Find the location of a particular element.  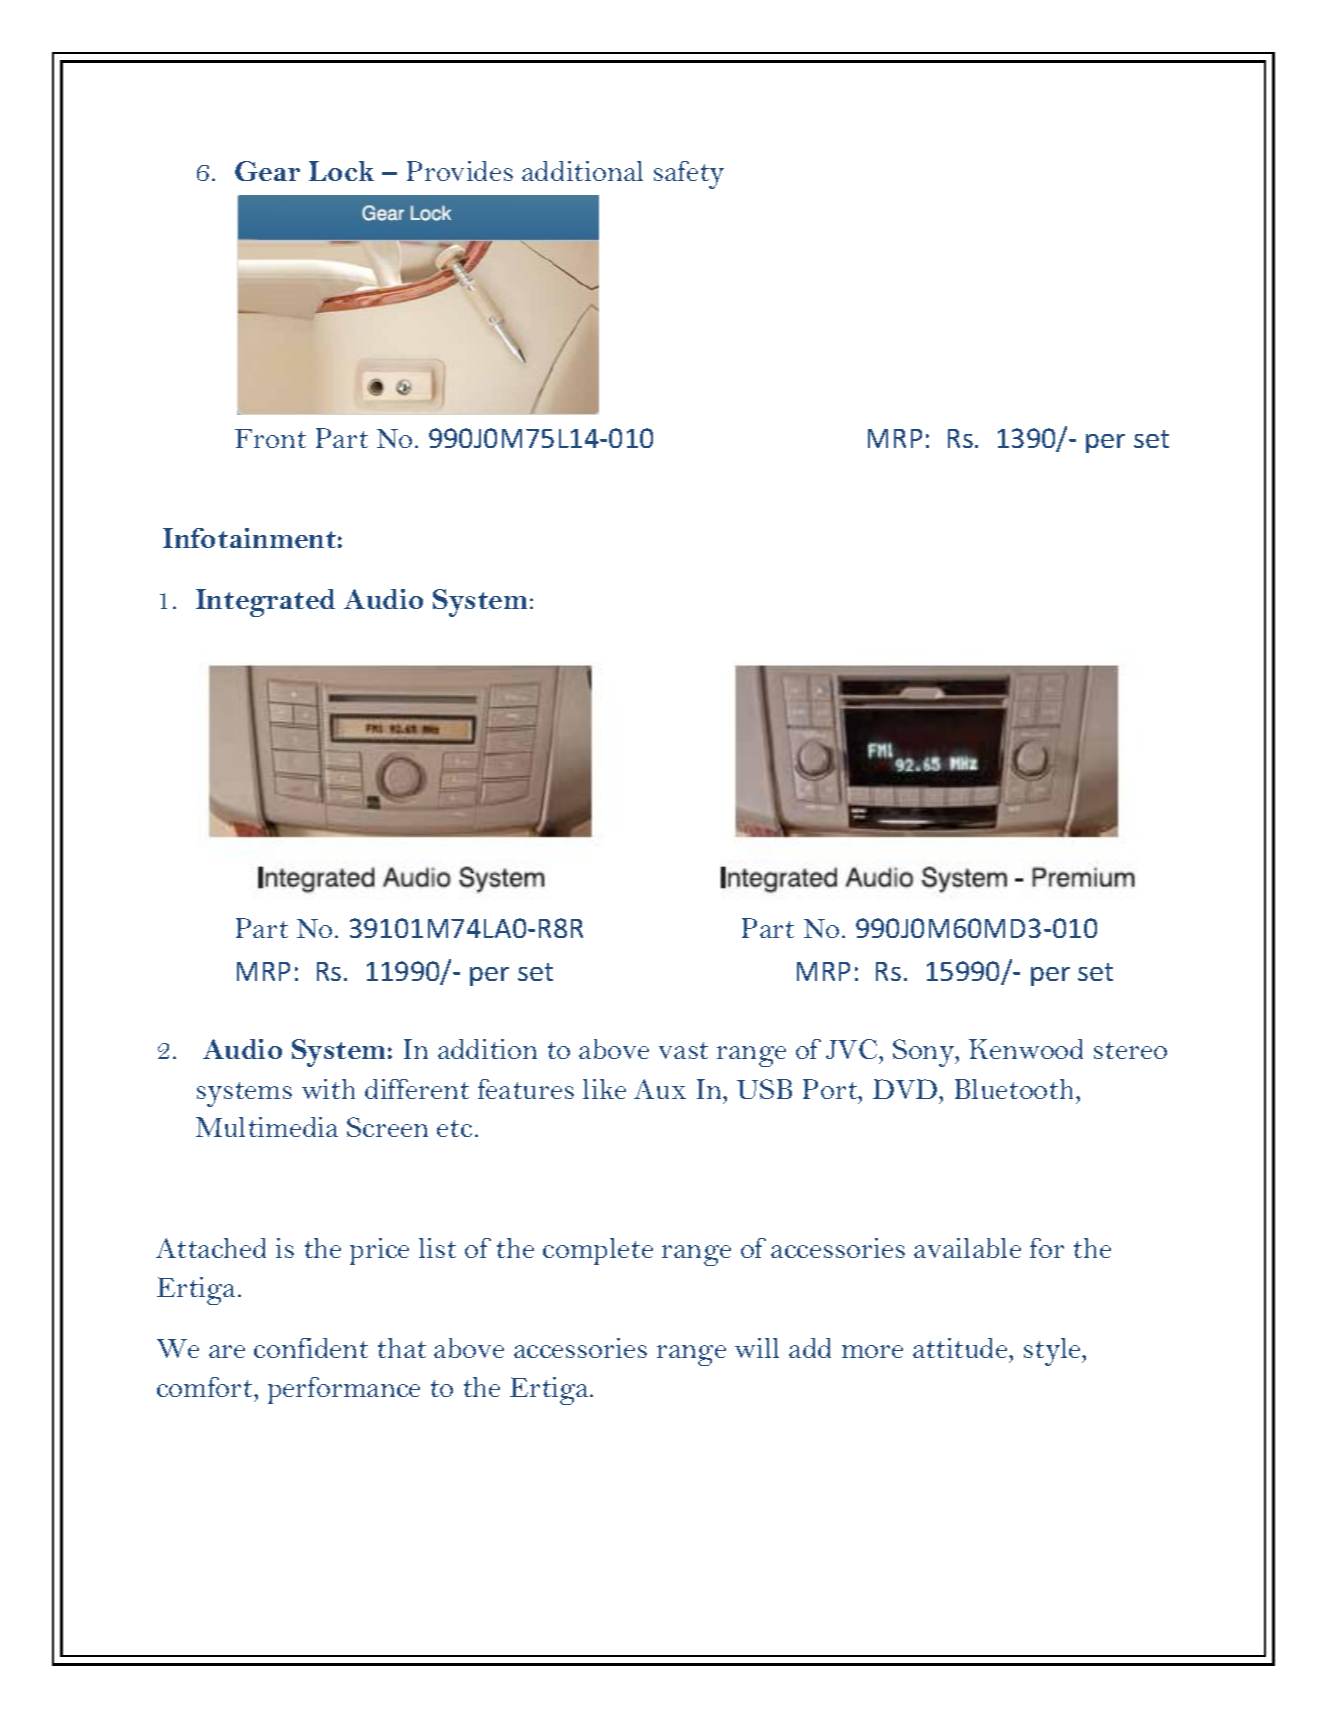

Bluetooth is located at coordinates (1014, 1089).
